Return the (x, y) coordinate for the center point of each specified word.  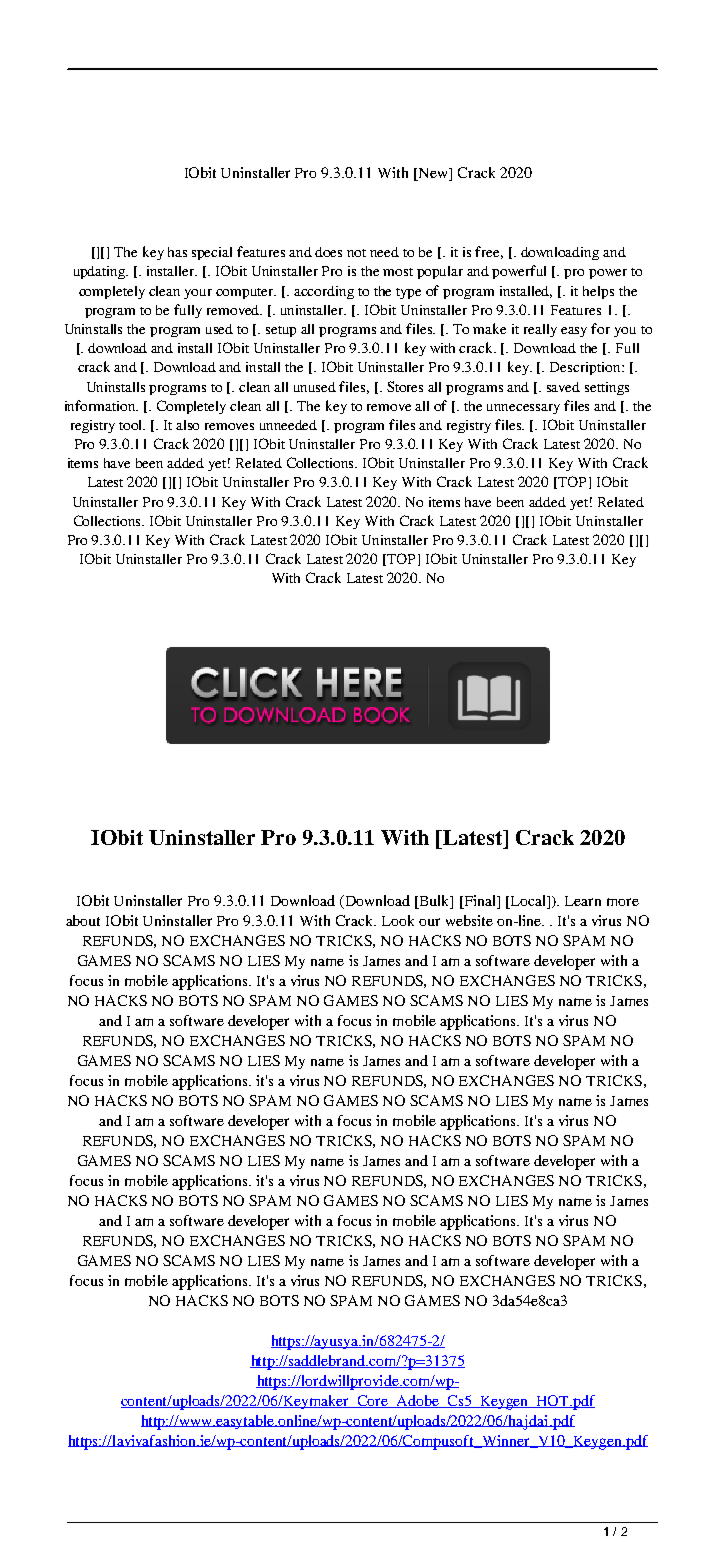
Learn (583, 901)
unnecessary (523, 409)
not (356, 253)
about (83, 920)
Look (398, 920)
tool (132, 425)
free (489, 252)
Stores (405, 386)
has (177, 252)
